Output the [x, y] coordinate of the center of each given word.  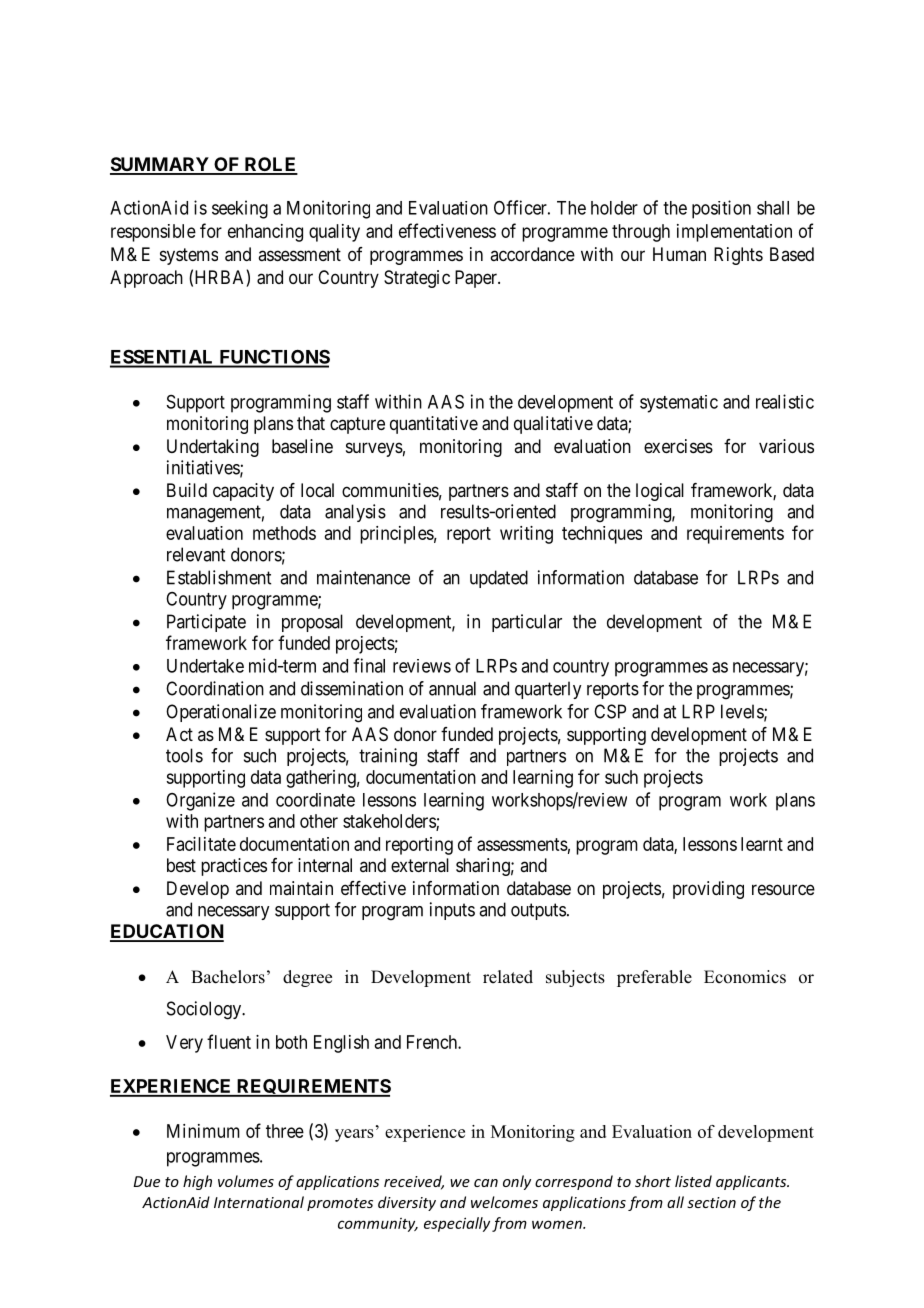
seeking [240, 209]
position [721, 209]
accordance [532, 254]
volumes [246, 1181]
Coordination [215, 688]
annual [452, 688]
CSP [610, 711]
